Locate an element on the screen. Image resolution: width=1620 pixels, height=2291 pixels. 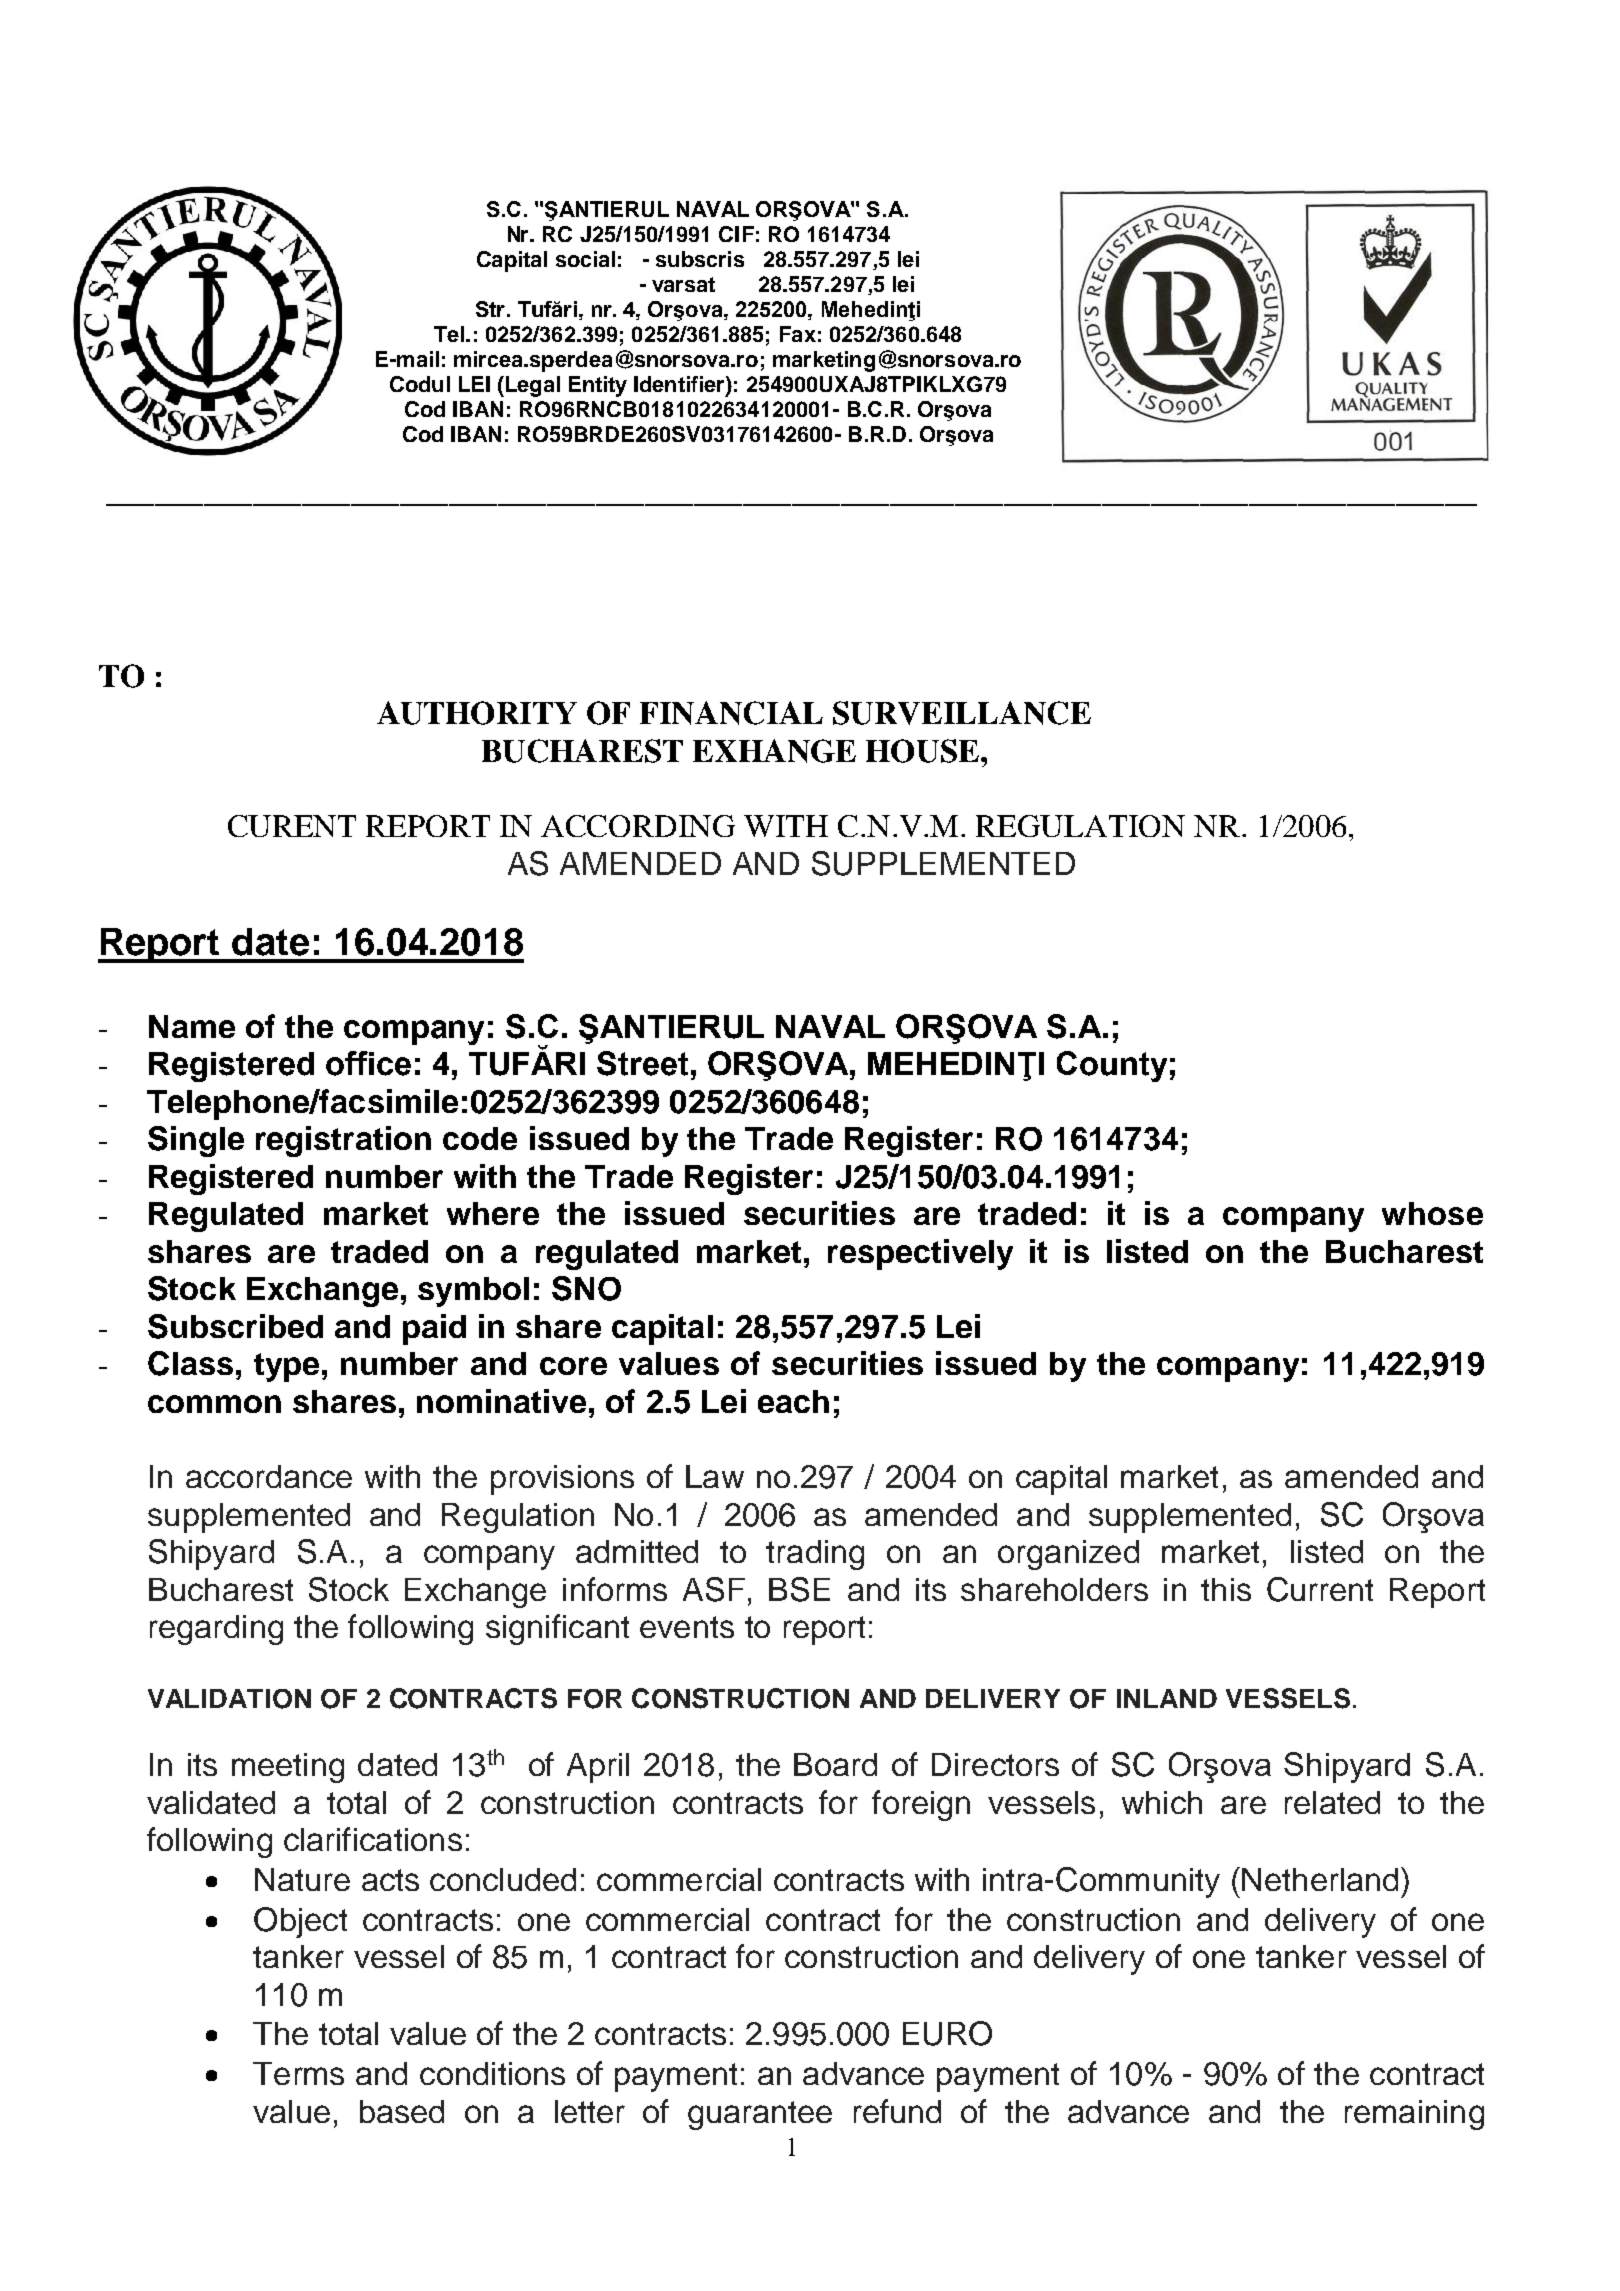
County is located at coordinates (1112, 1066).
